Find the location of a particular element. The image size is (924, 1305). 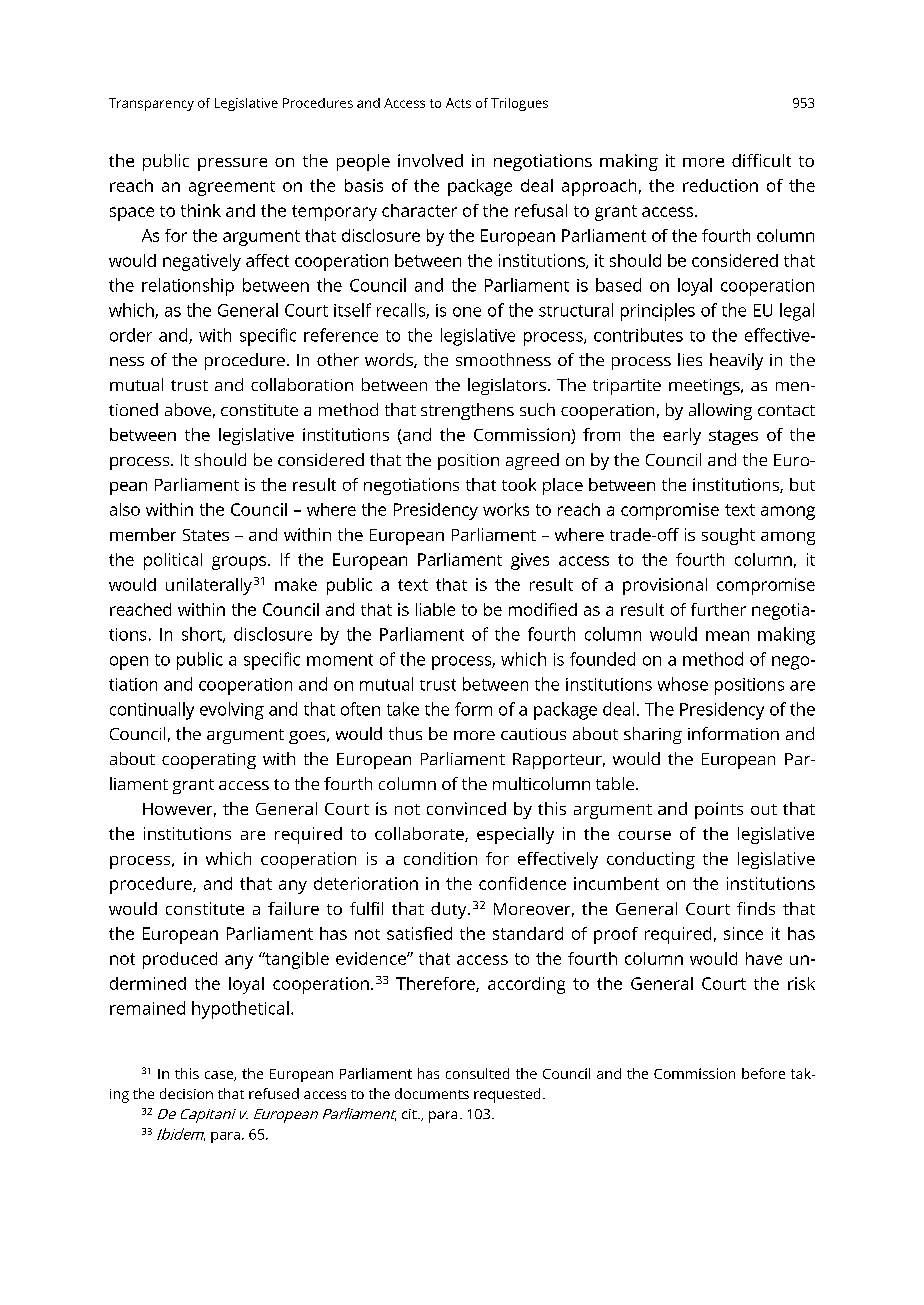

decision is located at coordinates (186, 1093).
